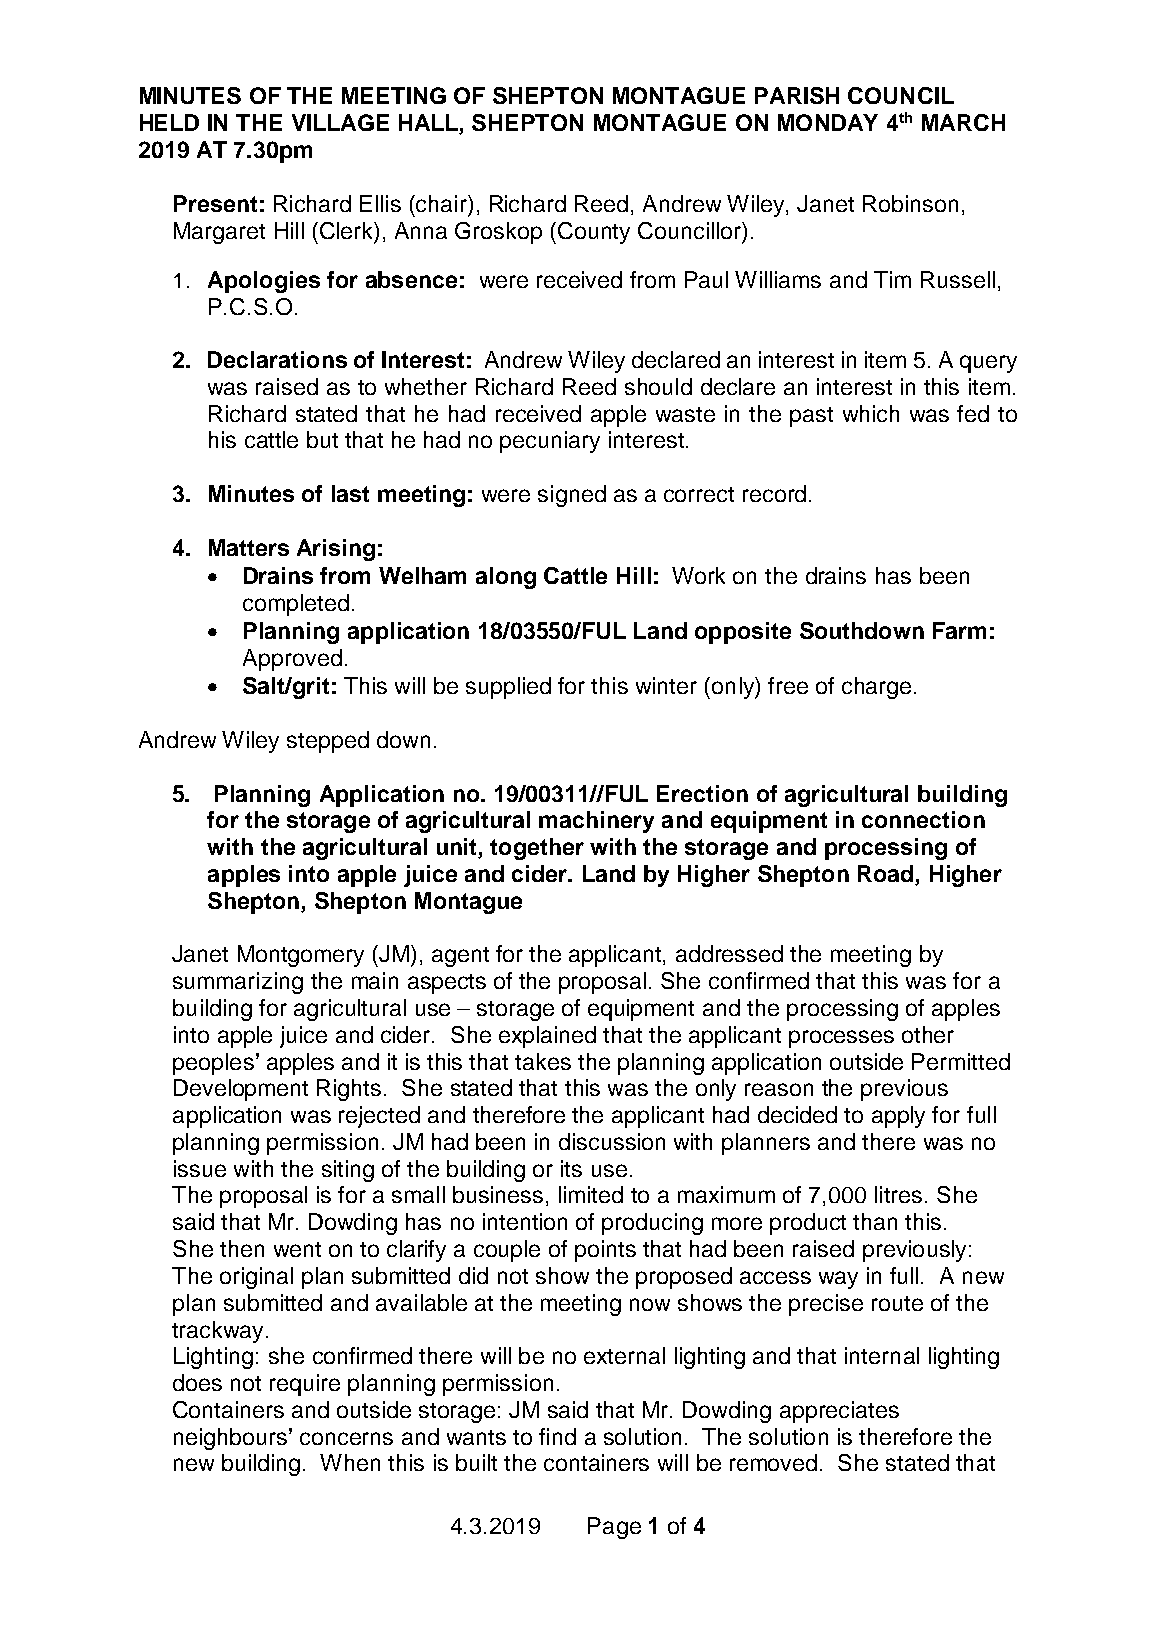 This page has height=1635, width=1156. Describe the element at coordinates (557, 1436) in the page. I see `find` at that location.
